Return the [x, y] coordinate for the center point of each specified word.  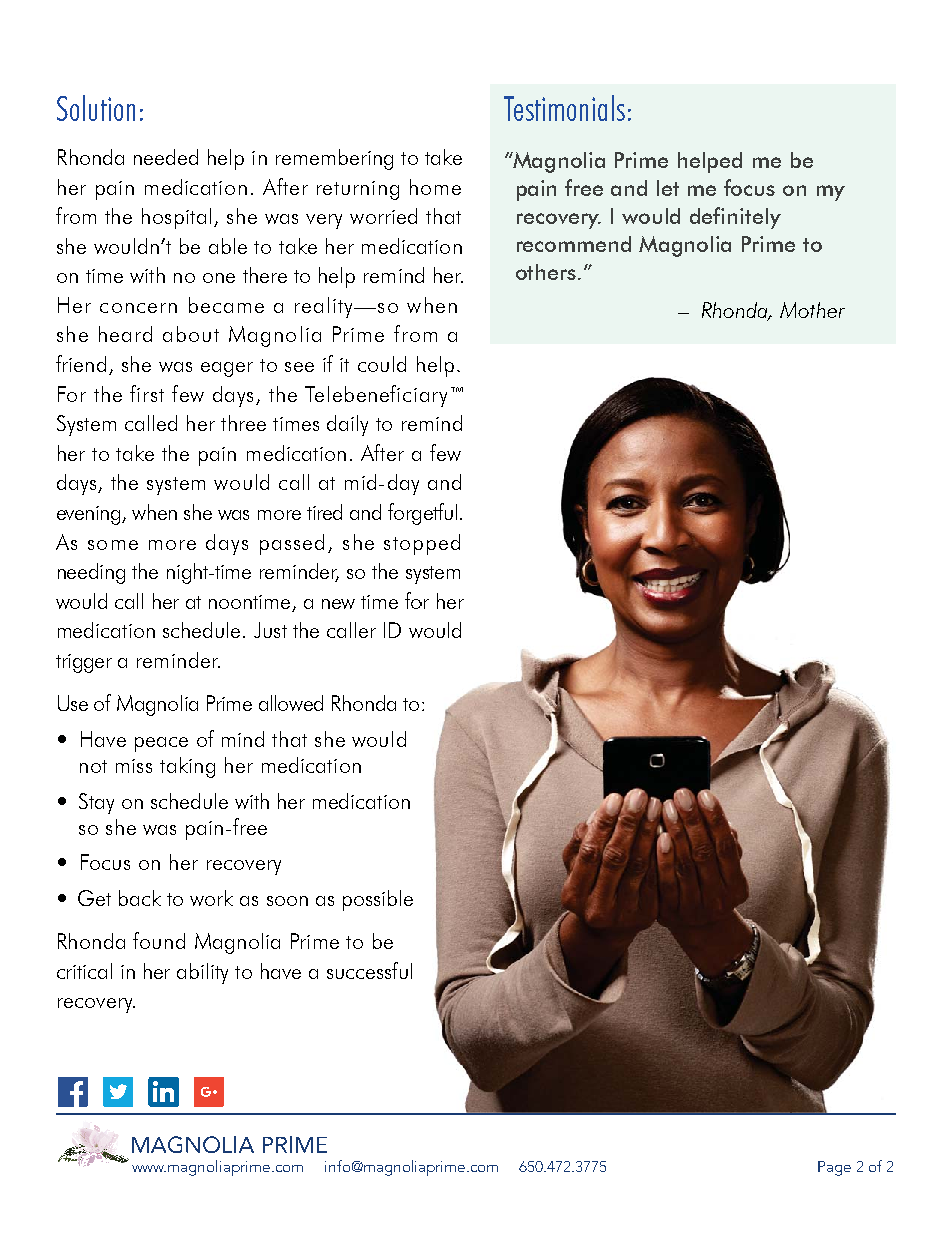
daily [347, 425]
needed [166, 157]
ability [202, 973]
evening [90, 515]
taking [187, 767]
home [435, 187]
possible [378, 900]
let [668, 188]
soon [287, 901]
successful [369, 970]
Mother [812, 310]
